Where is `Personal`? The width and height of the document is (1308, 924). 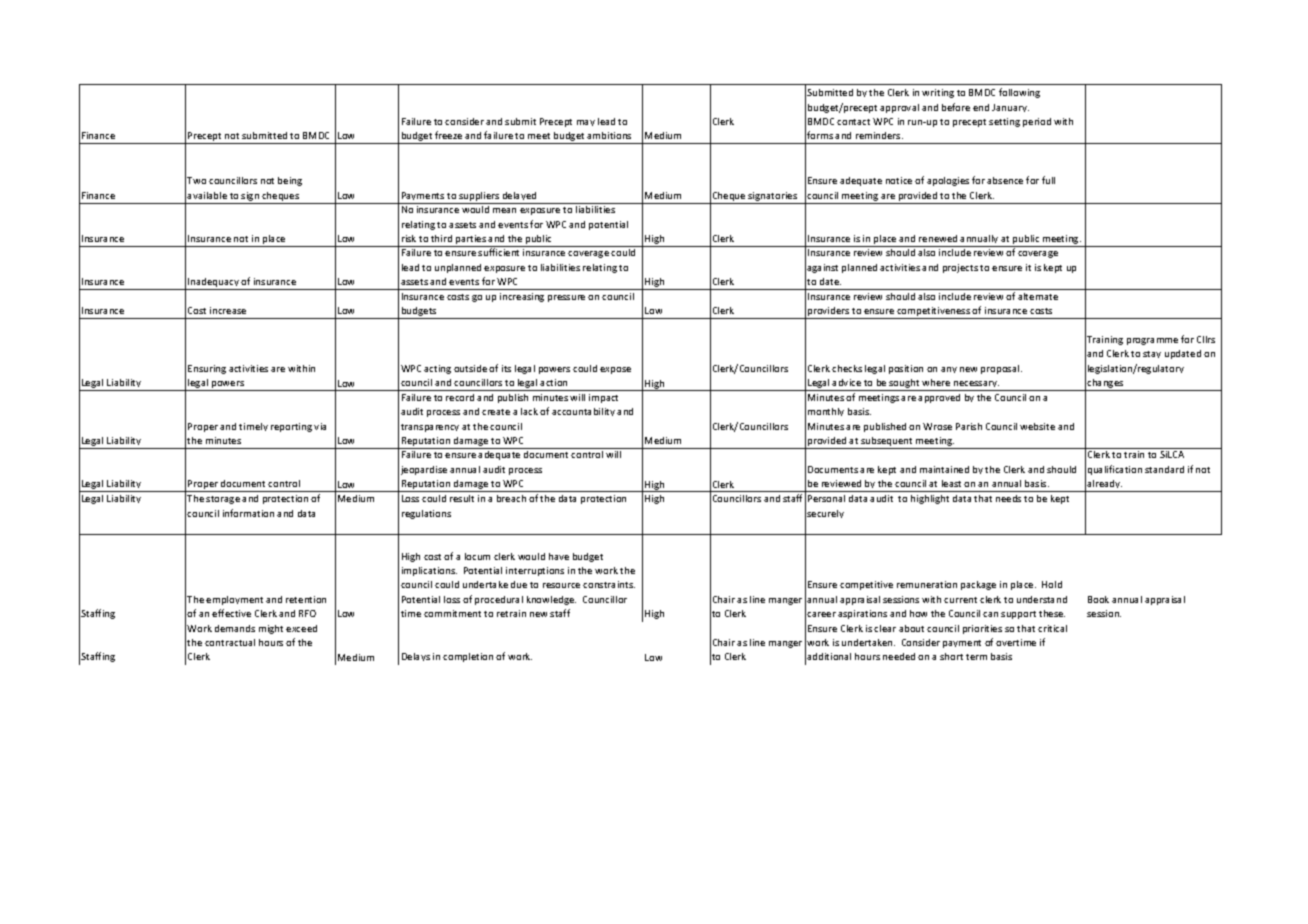
Personal is located at coordinates (826, 498).
